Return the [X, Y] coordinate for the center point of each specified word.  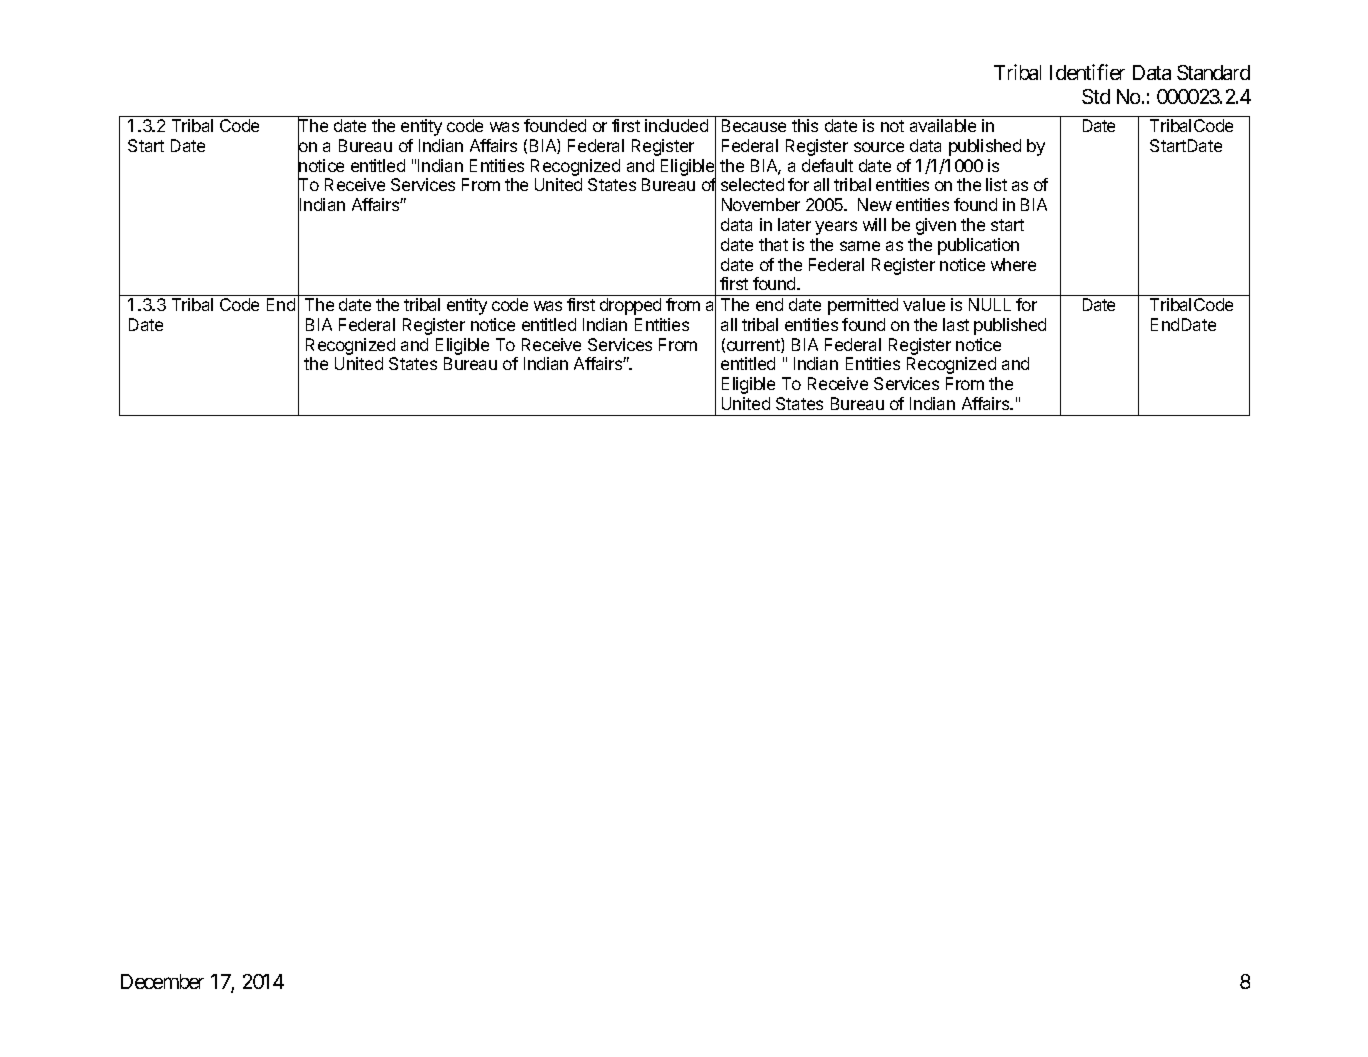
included [676, 125]
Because [754, 125]
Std [1096, 96]
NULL [990, 304]
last [956, 324]
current [754, 345]
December [162, 981]
